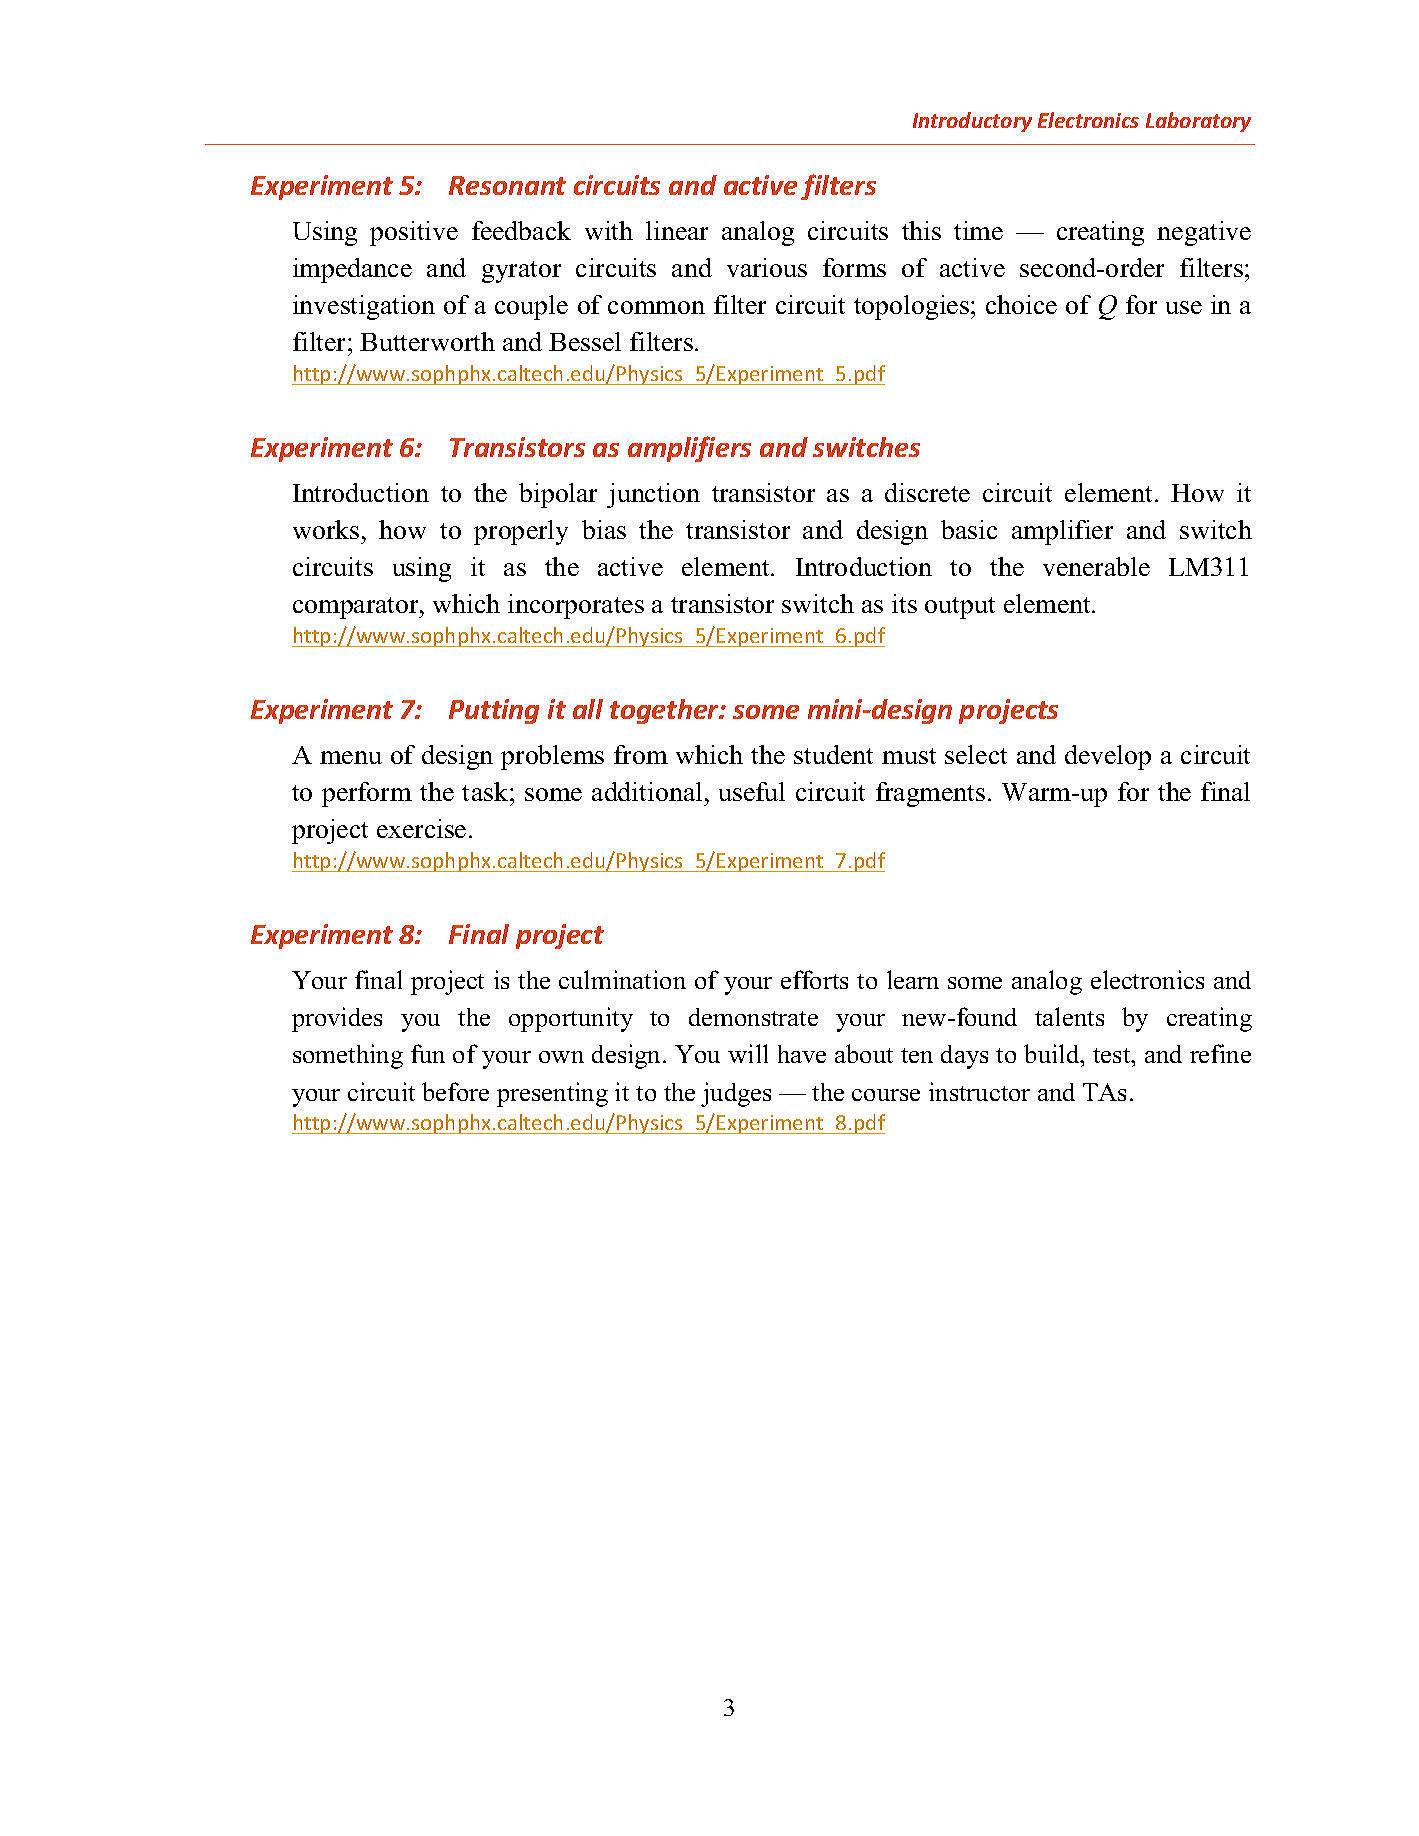 The image size is (1419, 1836). What do you see at coordinates (486, 791) in the screenshot?
I see `task` at bounding box center [486, 791].
